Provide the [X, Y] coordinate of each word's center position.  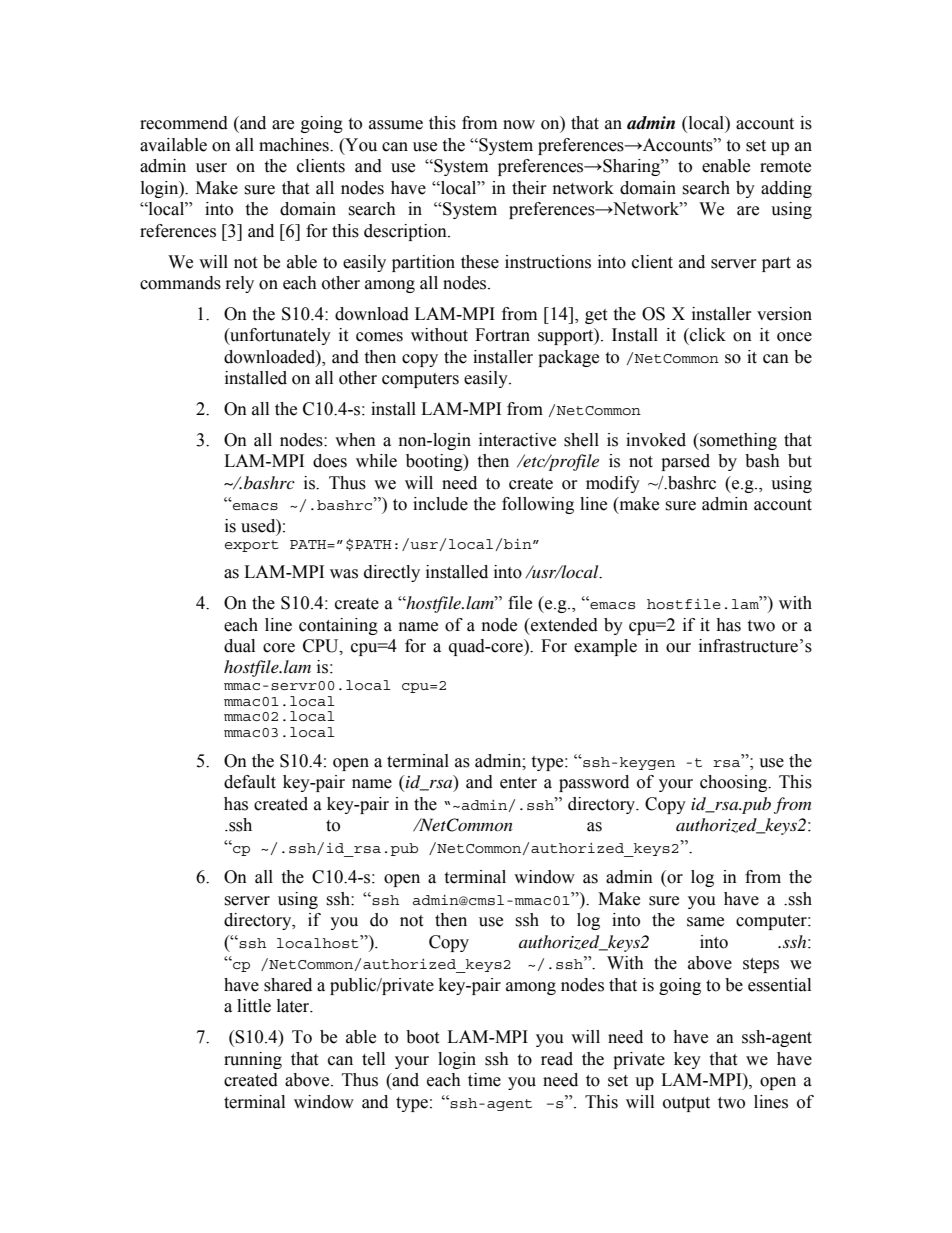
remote [785, 167]
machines [295, 145]
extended [563, 625]
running [253, 1060]
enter [518, 783]
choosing [735, 783]
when [355, 440]
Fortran [502, 335]
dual [239, 646]
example [605, 647]
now [519, 125]
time [484, 1080]
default [250, 782]
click [707, 335]
